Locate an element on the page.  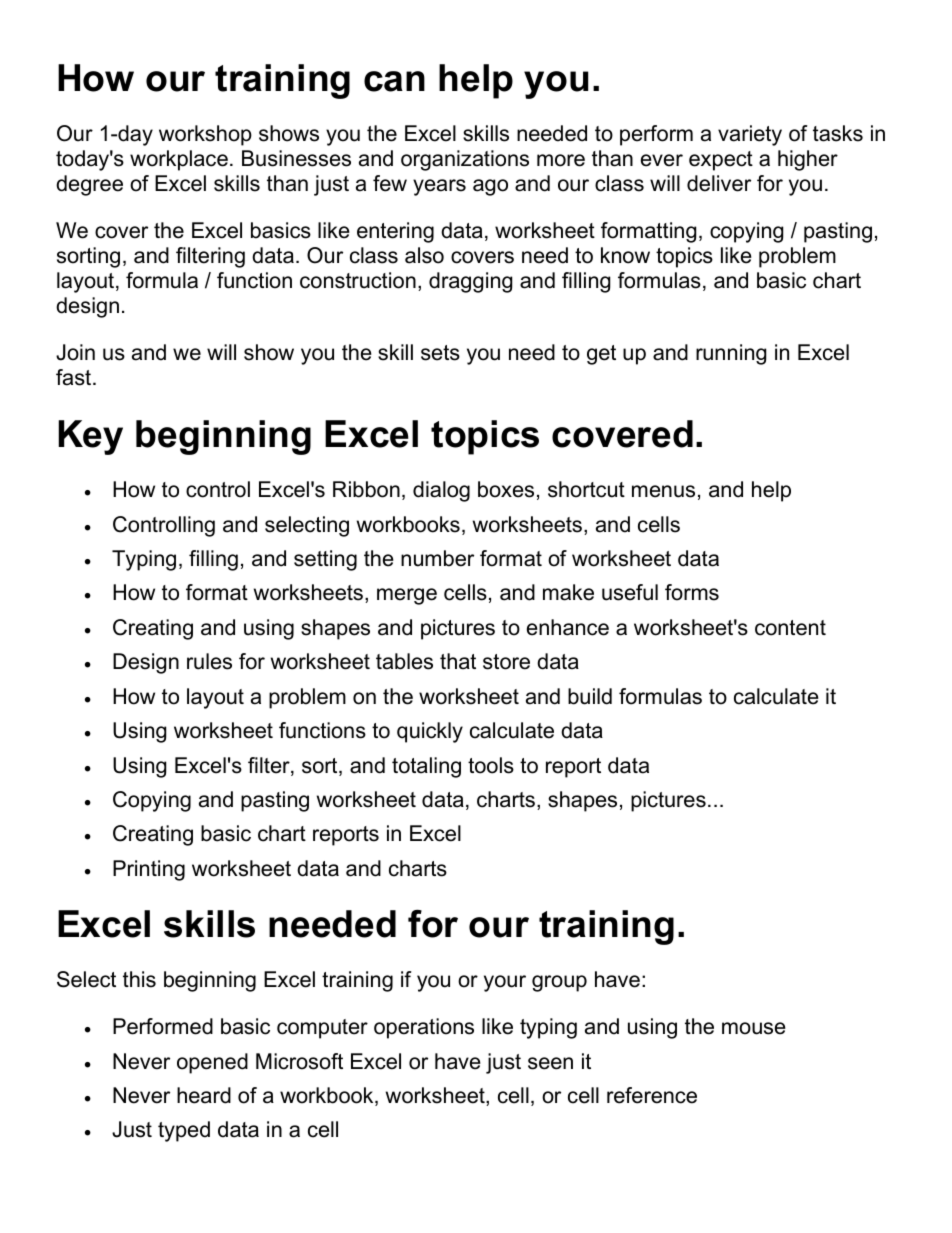
heard is located at coordinates (204, 1095).
